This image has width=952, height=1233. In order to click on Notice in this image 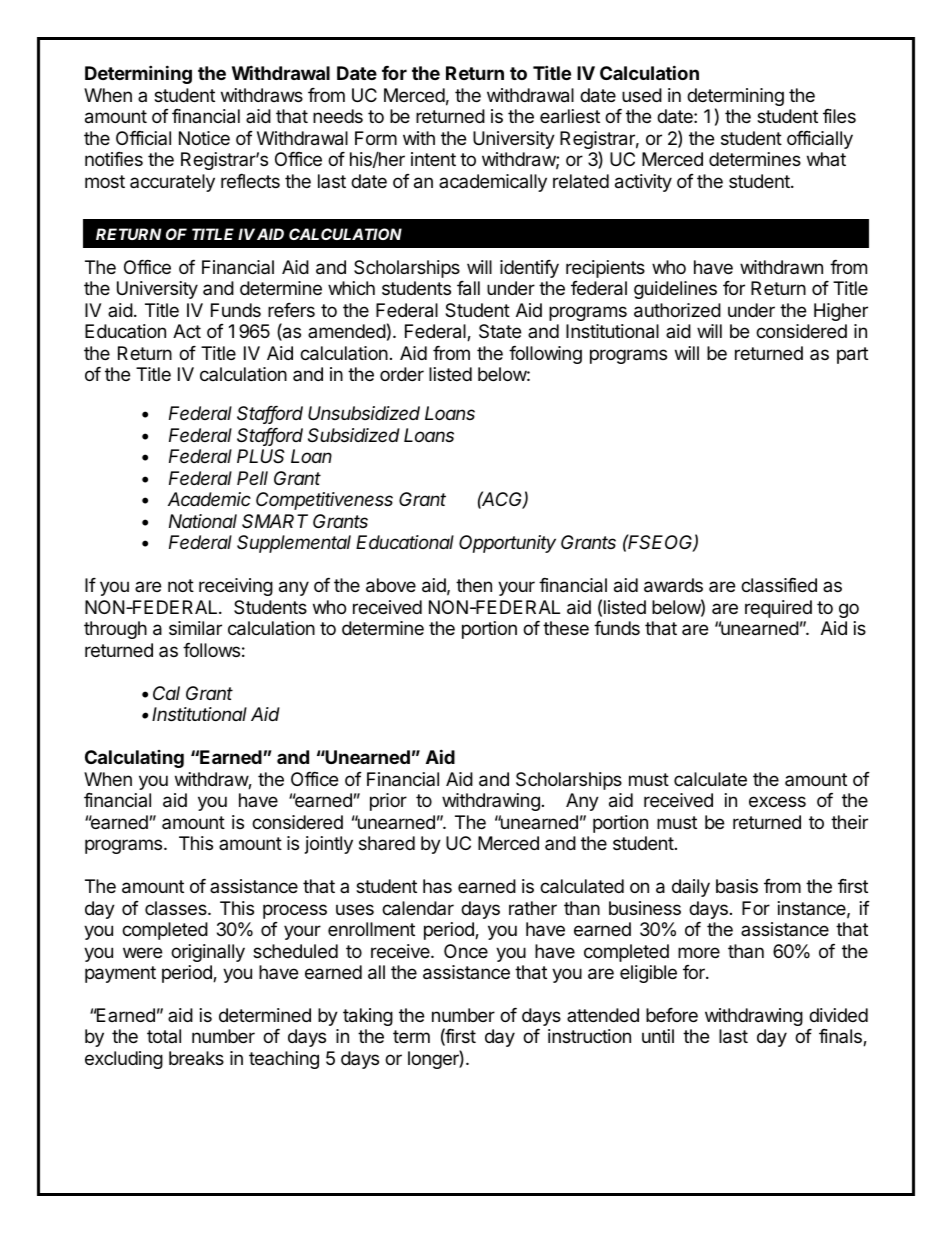, I will do `click(204, 138)`.
